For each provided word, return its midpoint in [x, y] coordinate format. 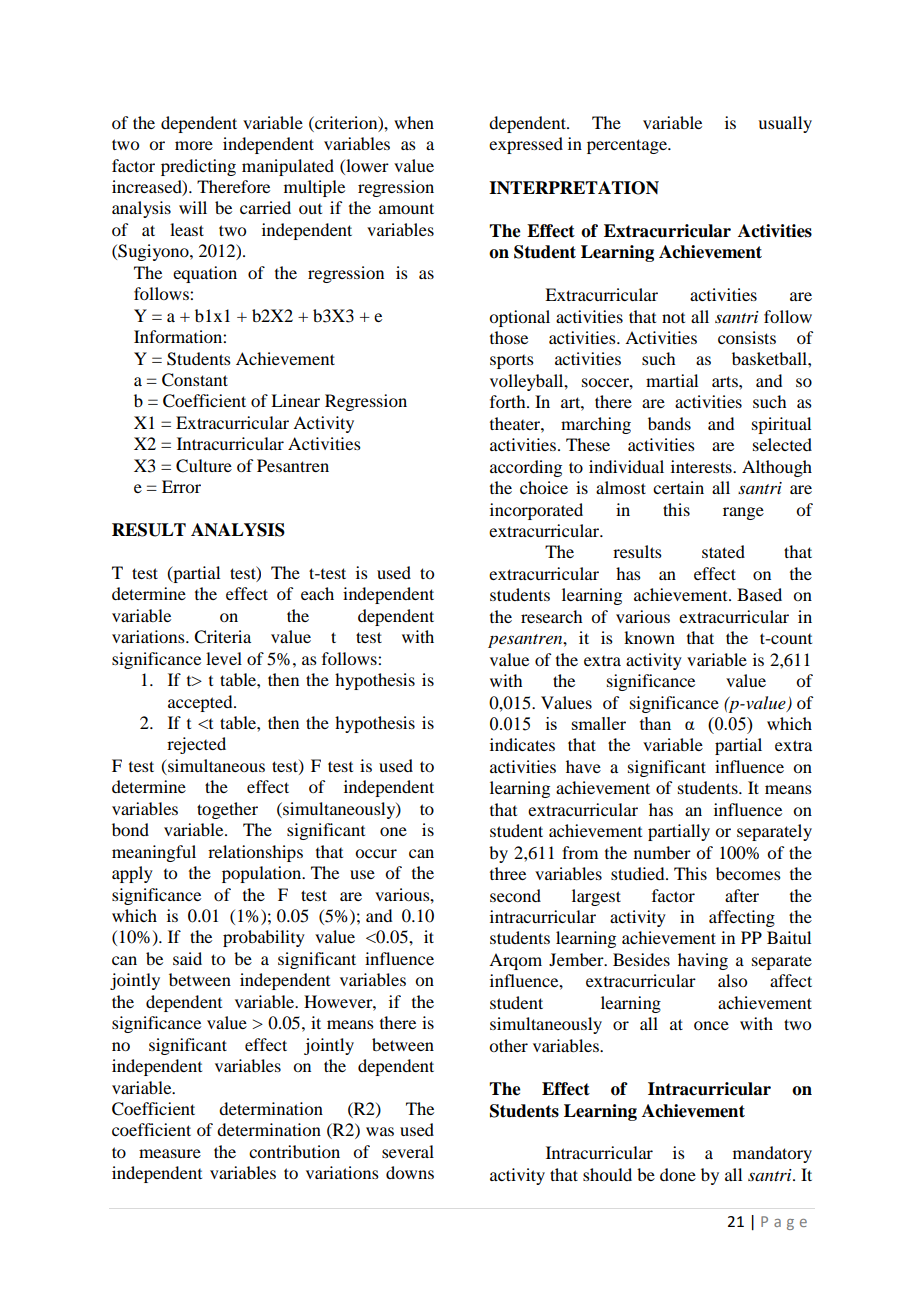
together [227, 810]
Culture [204, 466]
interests [702, 466]
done [678, 1174]
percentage [628, 146]
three [508, 873]
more [194, 145]
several [408, 1151]
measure [170, 1153]
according [526, 468]
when [414, 122]
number [662, 852]
